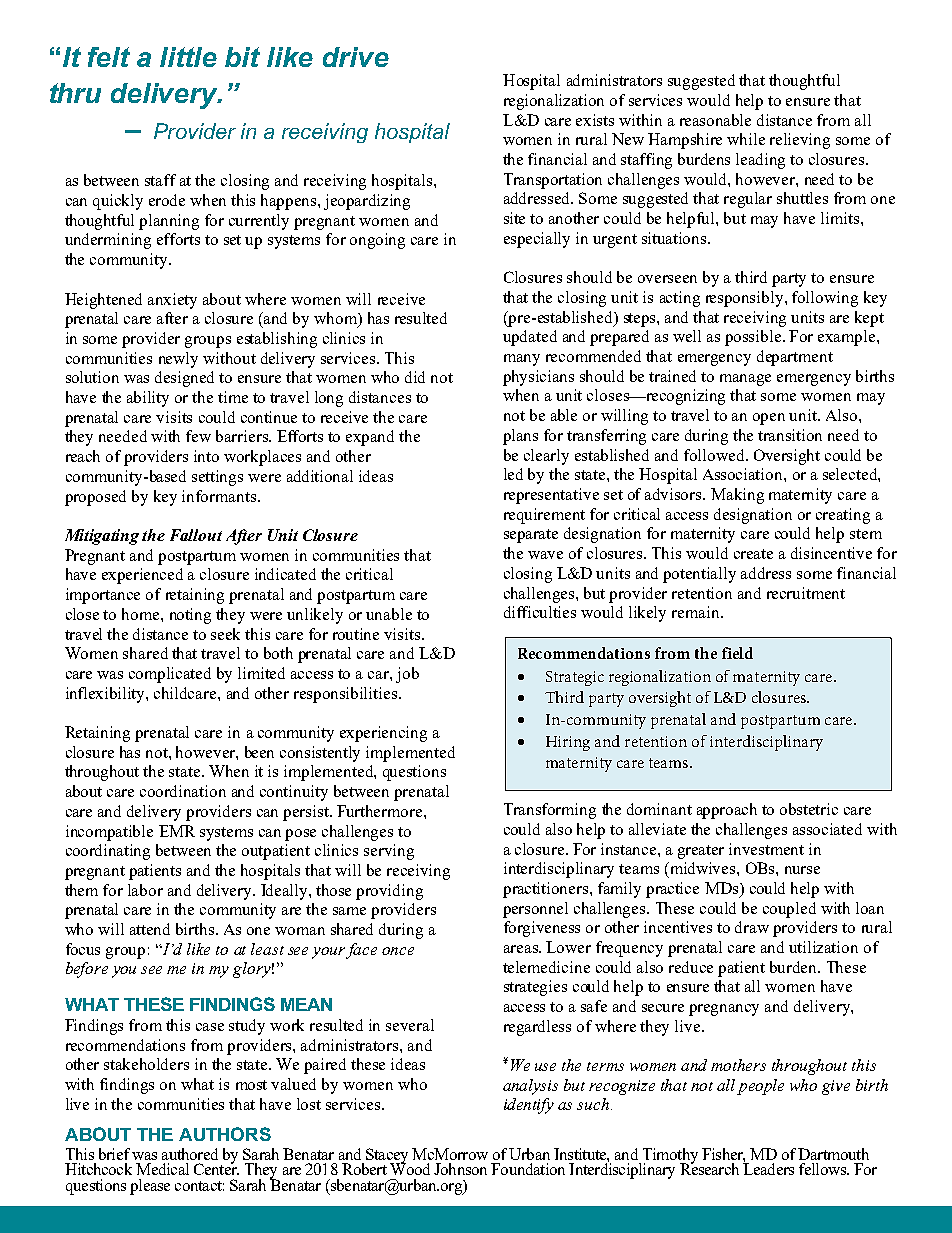  I want to click on many, so click(522, 360).
